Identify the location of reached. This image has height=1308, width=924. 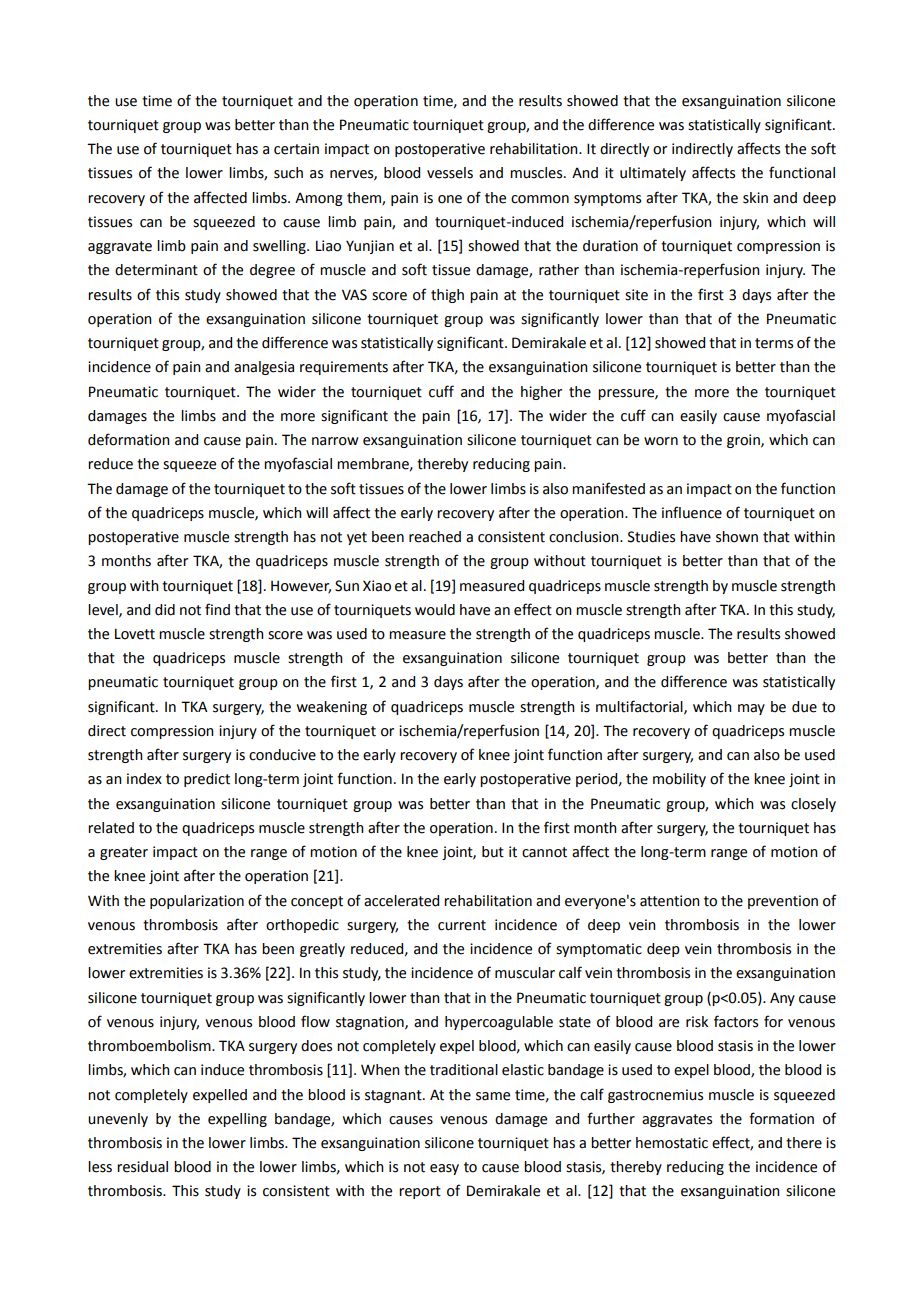
(435, 537).
